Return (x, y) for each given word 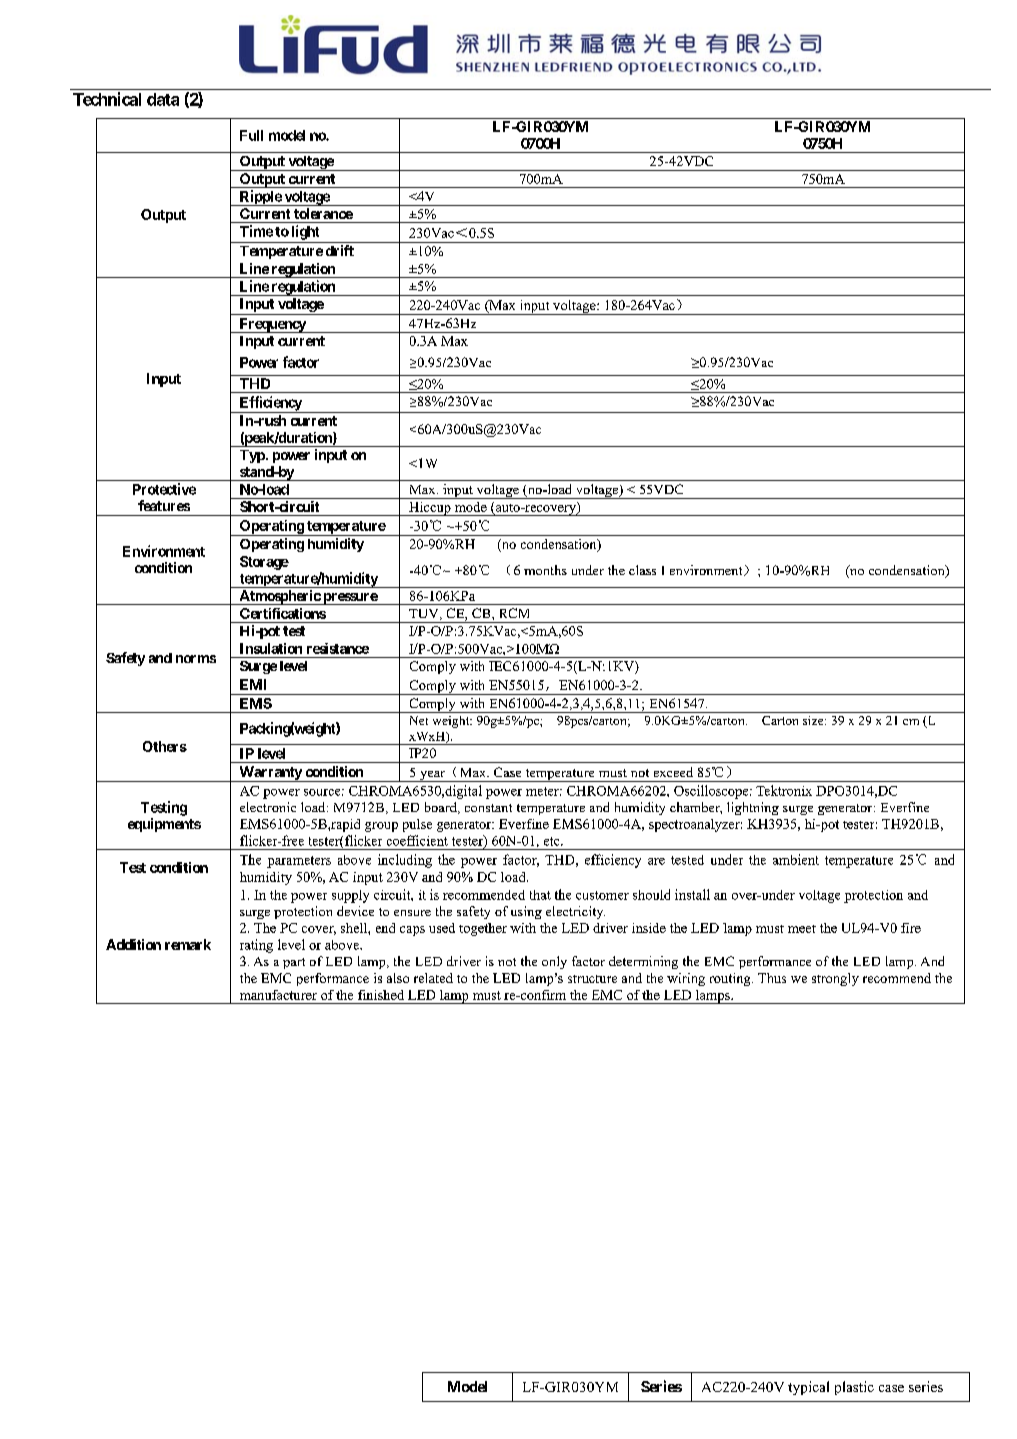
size (814, 720)
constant (488, 808)
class (642, 570)
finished (381, 995)
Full (251, 135)
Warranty (270, 774)
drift (340, 250)
